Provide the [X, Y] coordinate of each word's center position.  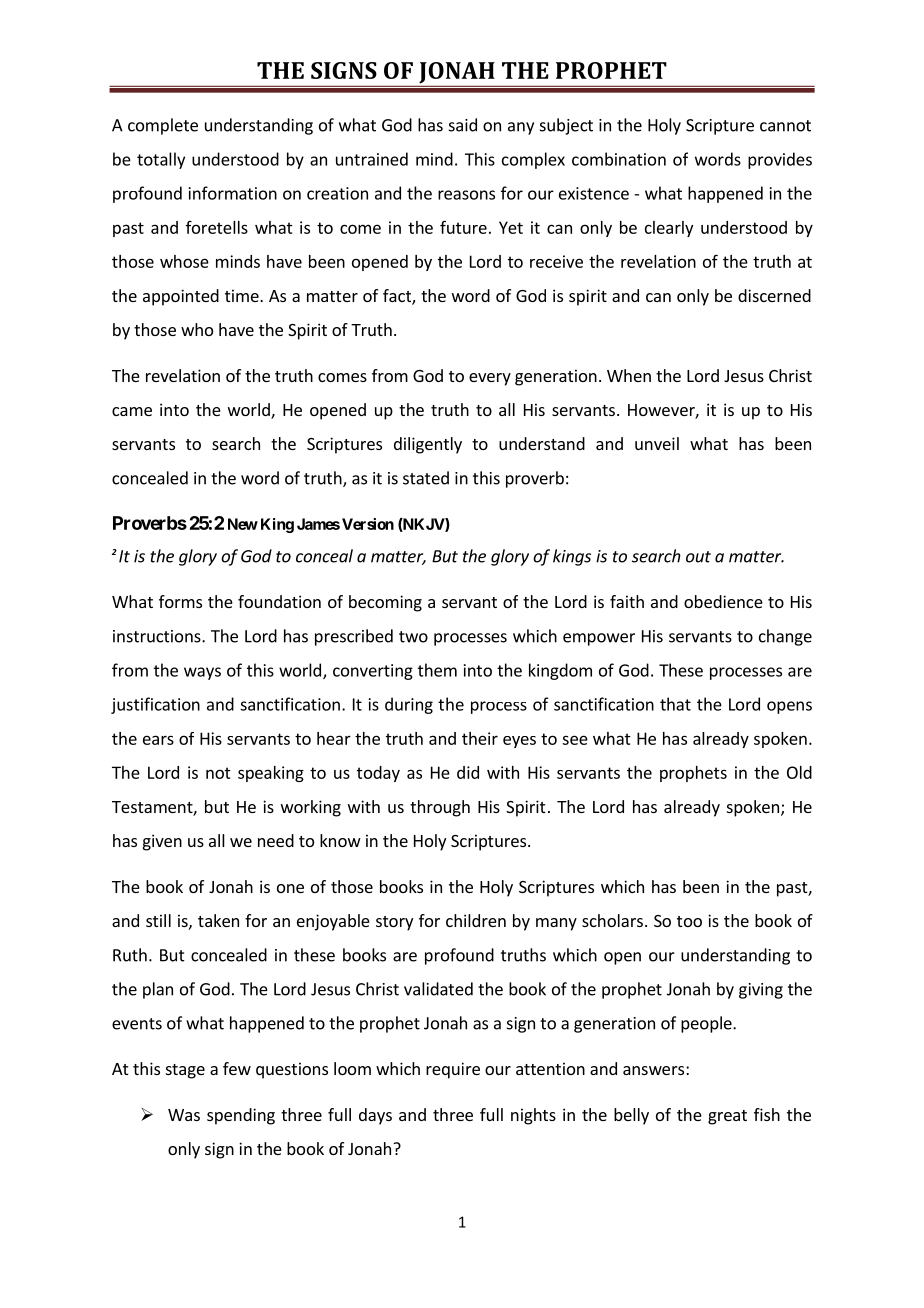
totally [161, 160]
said [463, 125]
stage [185, 1071]
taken [218, 920]
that [675, 704]
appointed [181, 297]
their [480, 738]
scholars [612, 920]
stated [426, 478]
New [243, 524]
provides [780, 160]
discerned [774, 295]
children [476, 920]
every [490, 379]
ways [202, 673]
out [698, 557]
